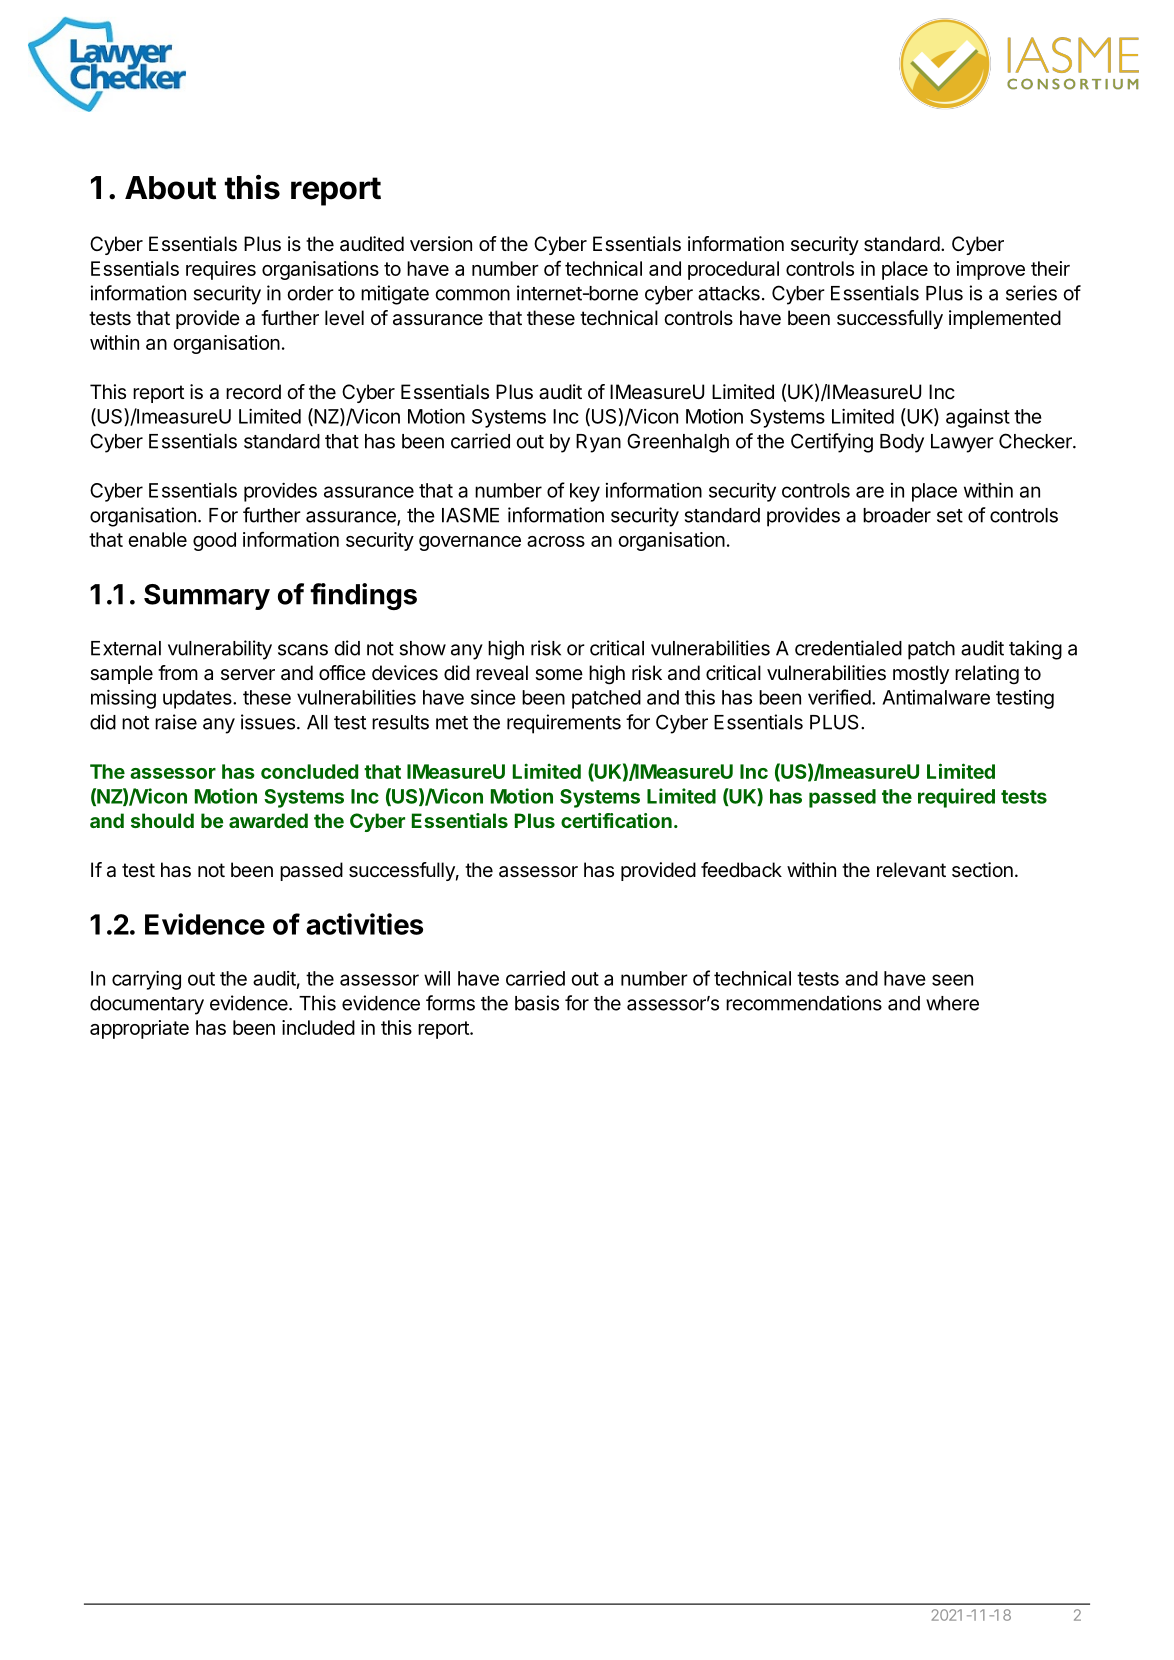 This document has width=1174, height=1660. What do you see at coordinates (537, 1003) in the document?
I see `basis` at bounding box center [537, 1003].
